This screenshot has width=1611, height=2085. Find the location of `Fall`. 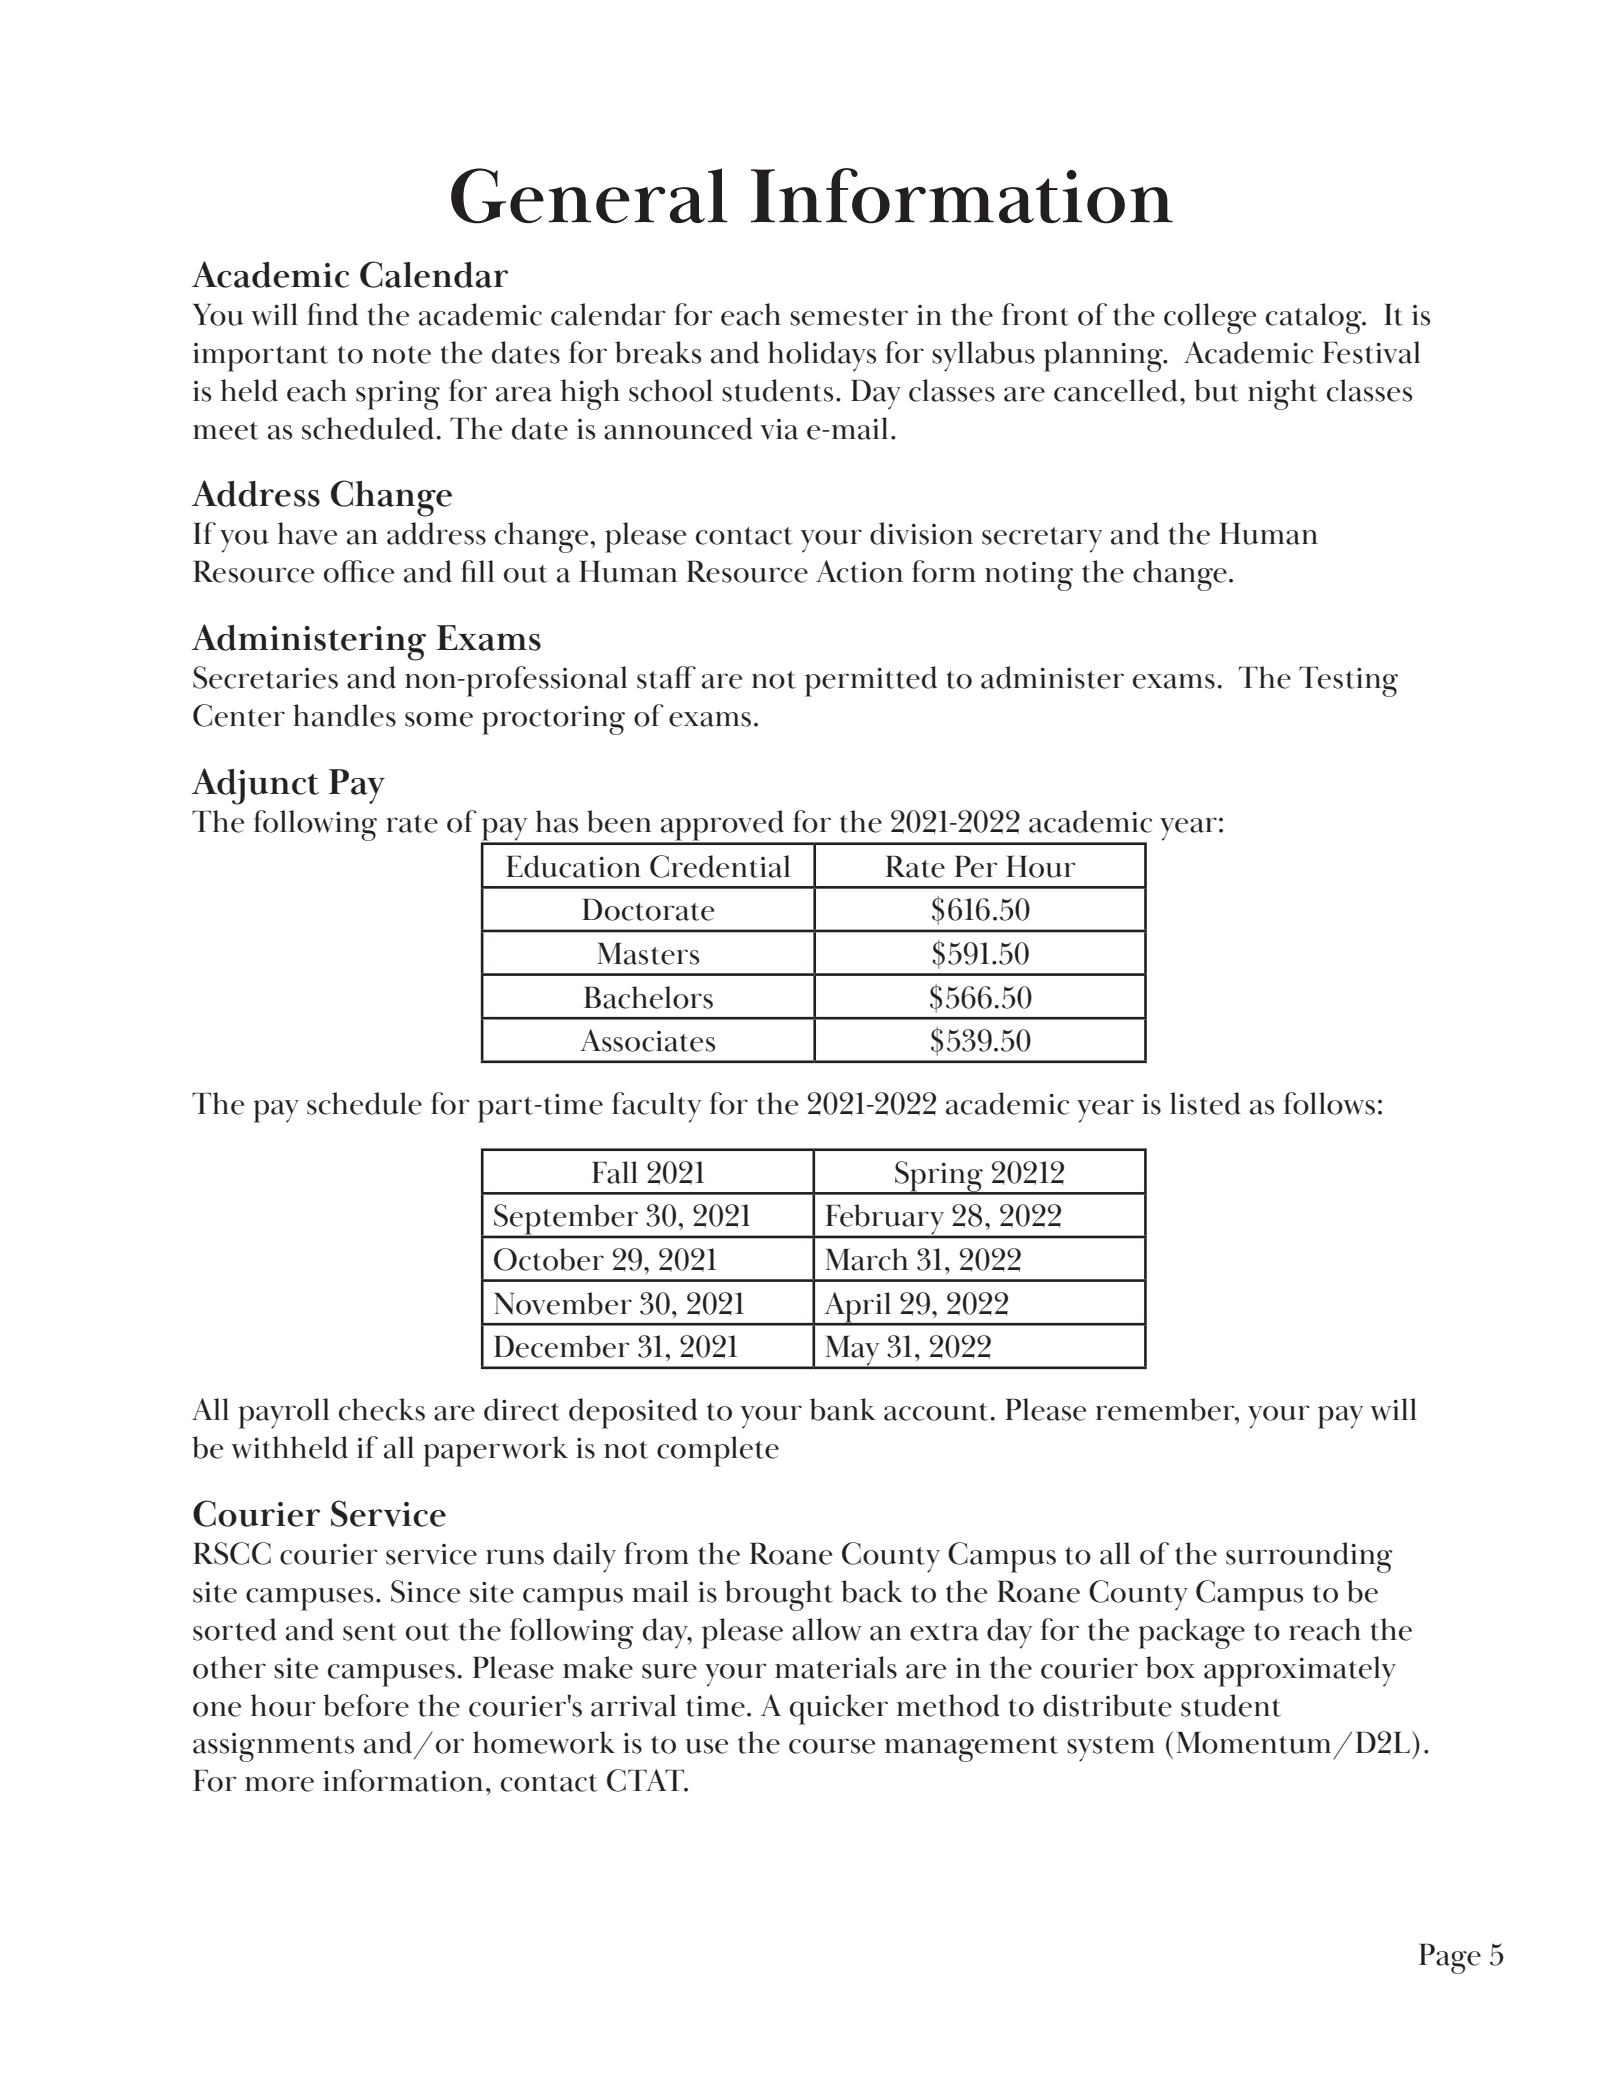

Fall is located at coordinates (615, 1172).
